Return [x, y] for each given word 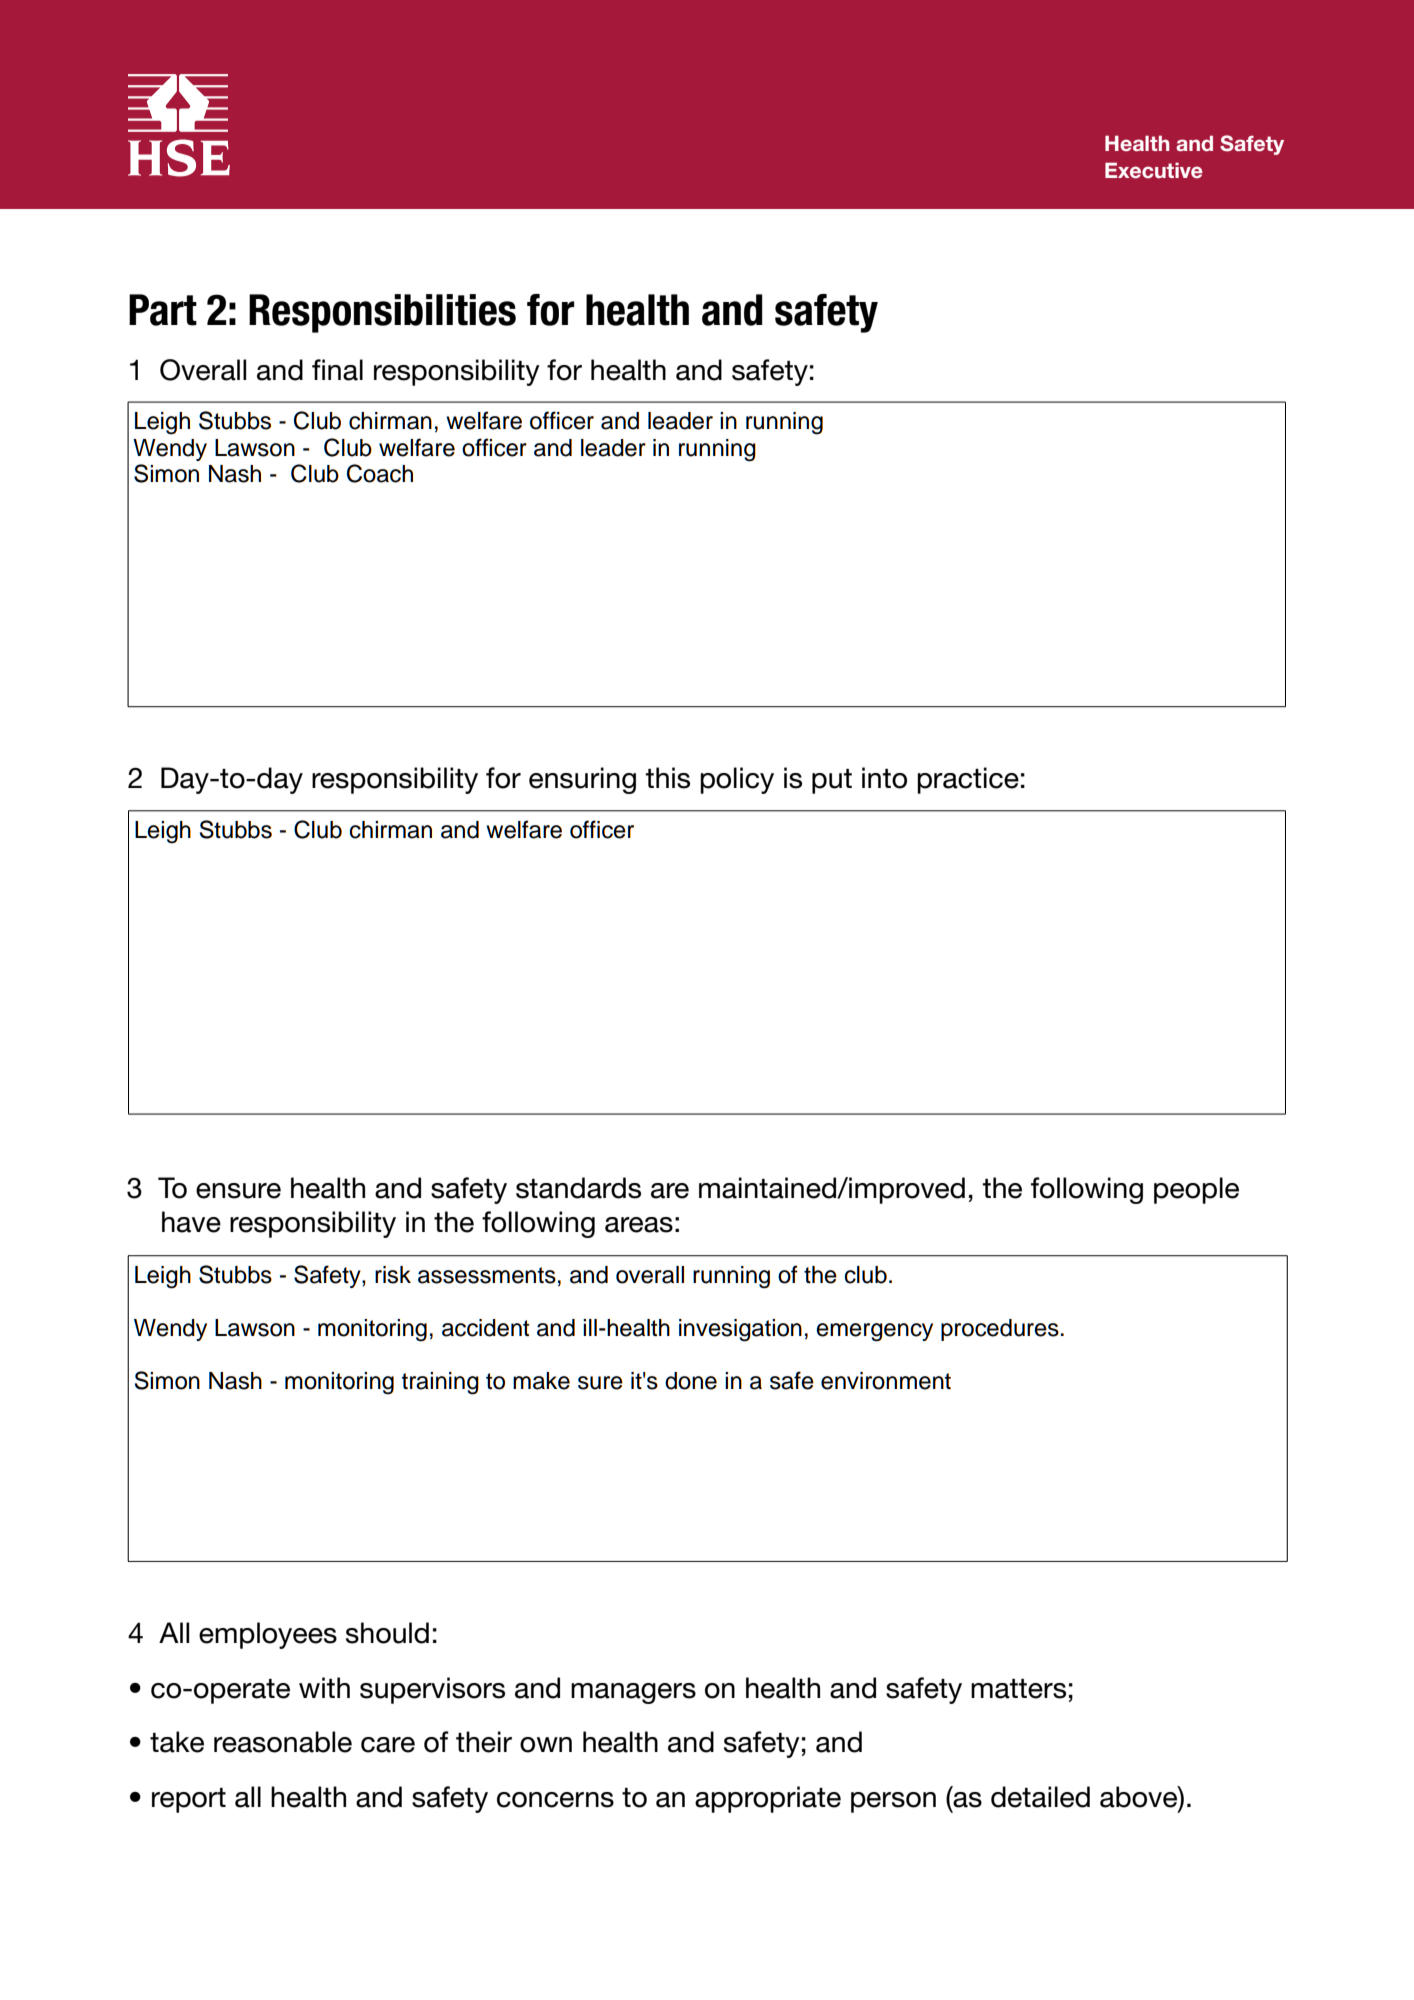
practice [968, 780]
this [667, 778]
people [1196, 1190]
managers [633, 1693]
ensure [238, 1191]
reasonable [283, 1742]
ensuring [582, 780]
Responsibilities [382, 313]
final [337, 370]
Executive [1154, 170]
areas [639, 1225]
